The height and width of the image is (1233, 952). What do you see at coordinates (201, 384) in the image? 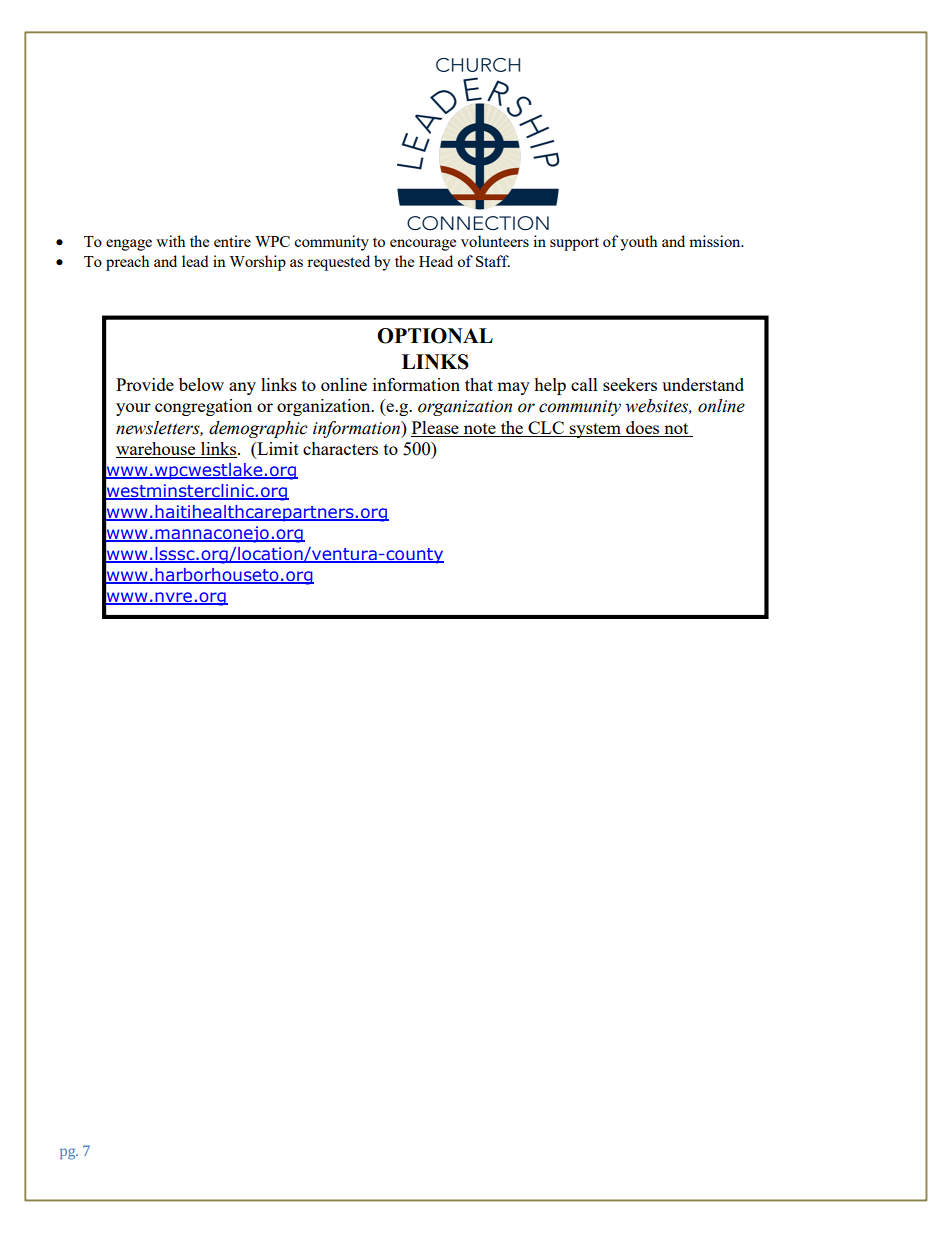
I see `below` at bounding box center [201, 384].
